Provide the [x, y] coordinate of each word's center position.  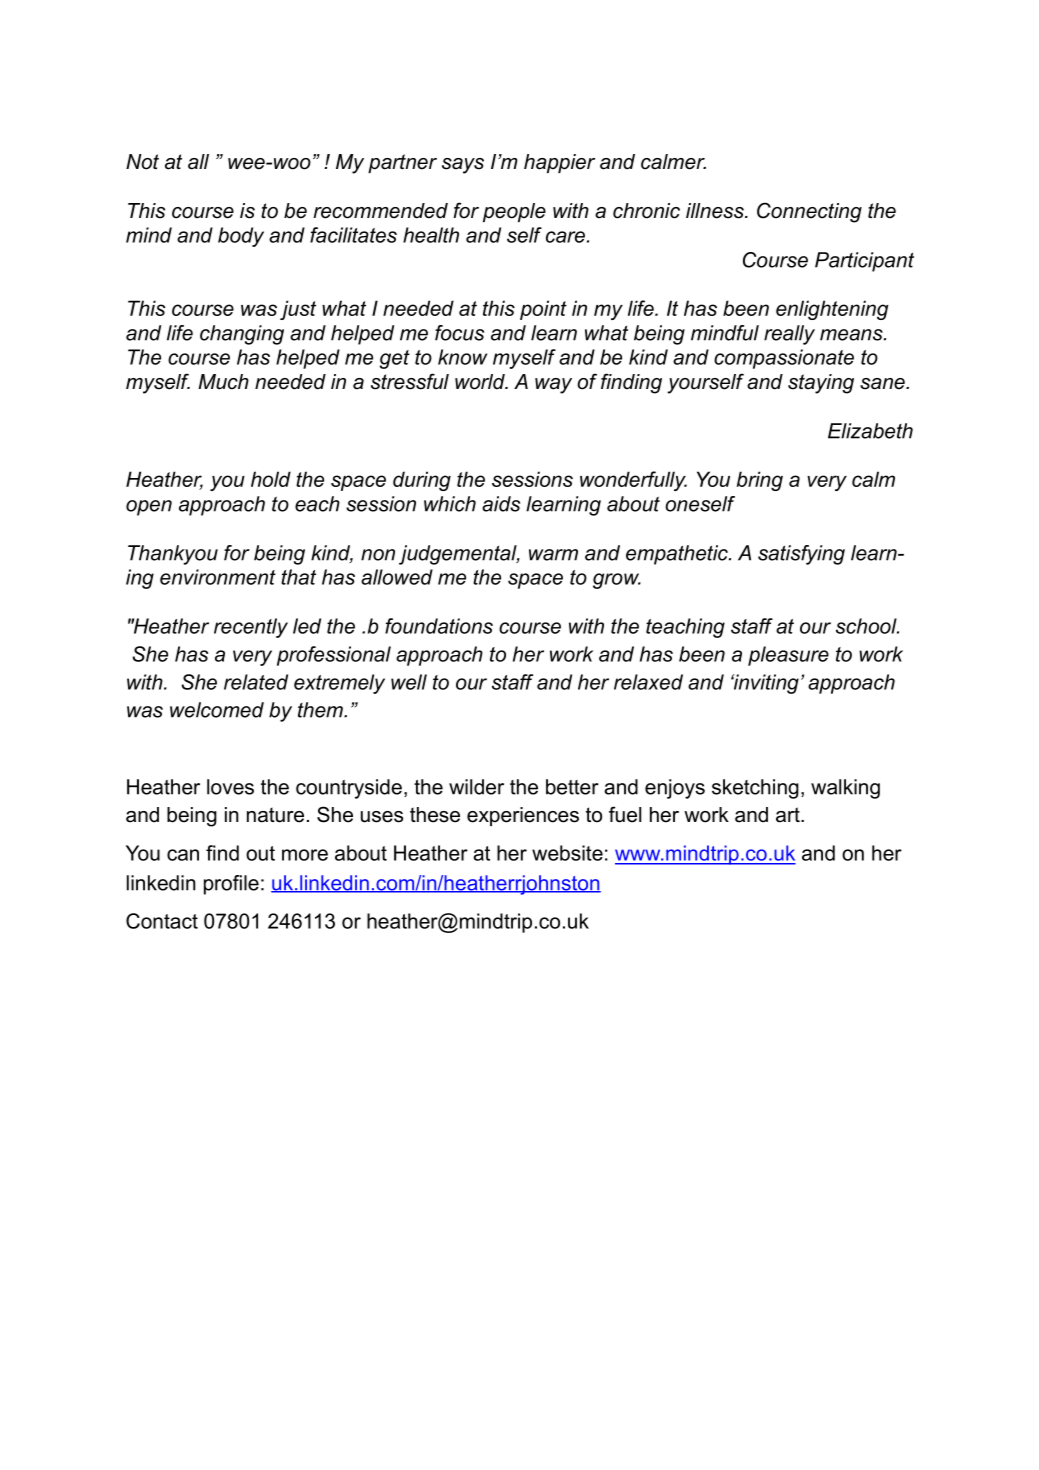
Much [223, 382]
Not [142, 162]
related [256, 682]
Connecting [809, 212]
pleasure [788, 656]
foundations [439, 626]
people [514, 212]
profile [231, 885]
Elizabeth [870, 431]
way [553, 386]
